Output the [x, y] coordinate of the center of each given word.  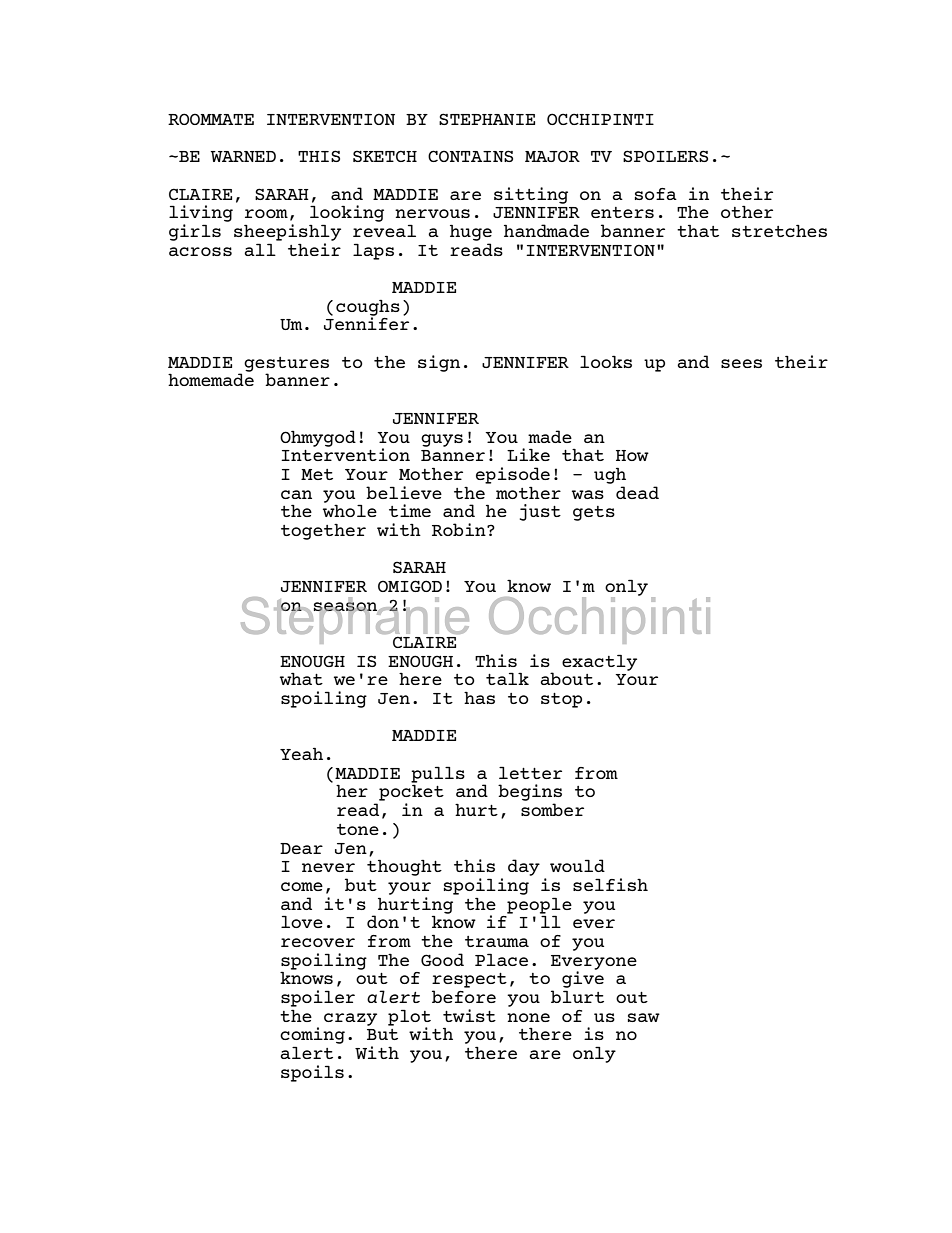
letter [530, 772]
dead [637, 492]
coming [312, 1037]
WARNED [243, 156]
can [296, 494]
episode [513, 475]
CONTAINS [470, 156]
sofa [656, 194]
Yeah [301, 753]
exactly [599, 662]
